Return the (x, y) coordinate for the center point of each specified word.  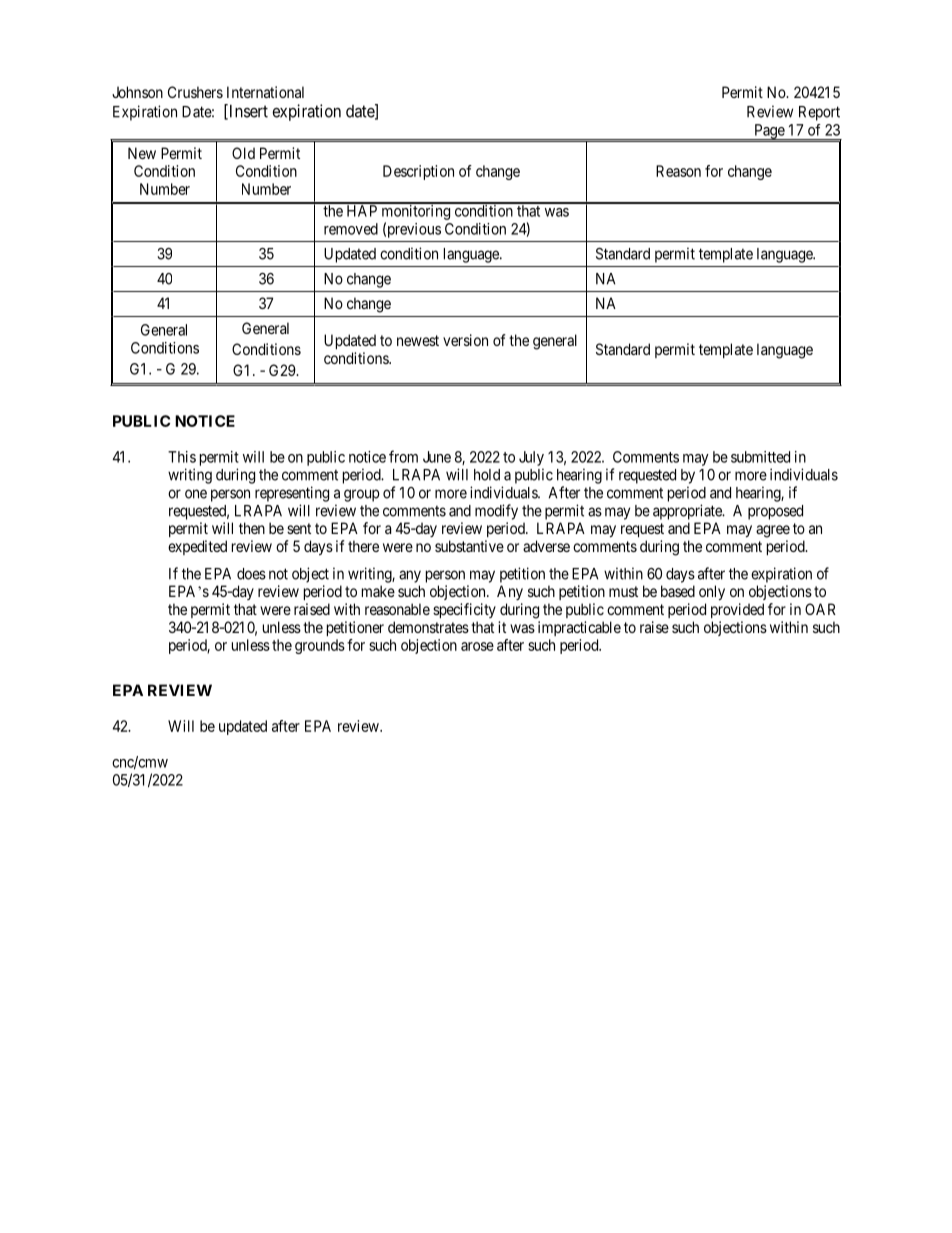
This (182, 457)
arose (477, 646)
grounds (320, 646)
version (465, 340)
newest (418, 340)
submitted (760, 457)
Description (418, 172)
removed (351, 229)
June (437, 457)
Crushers (195, 92)
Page (769, 132)
